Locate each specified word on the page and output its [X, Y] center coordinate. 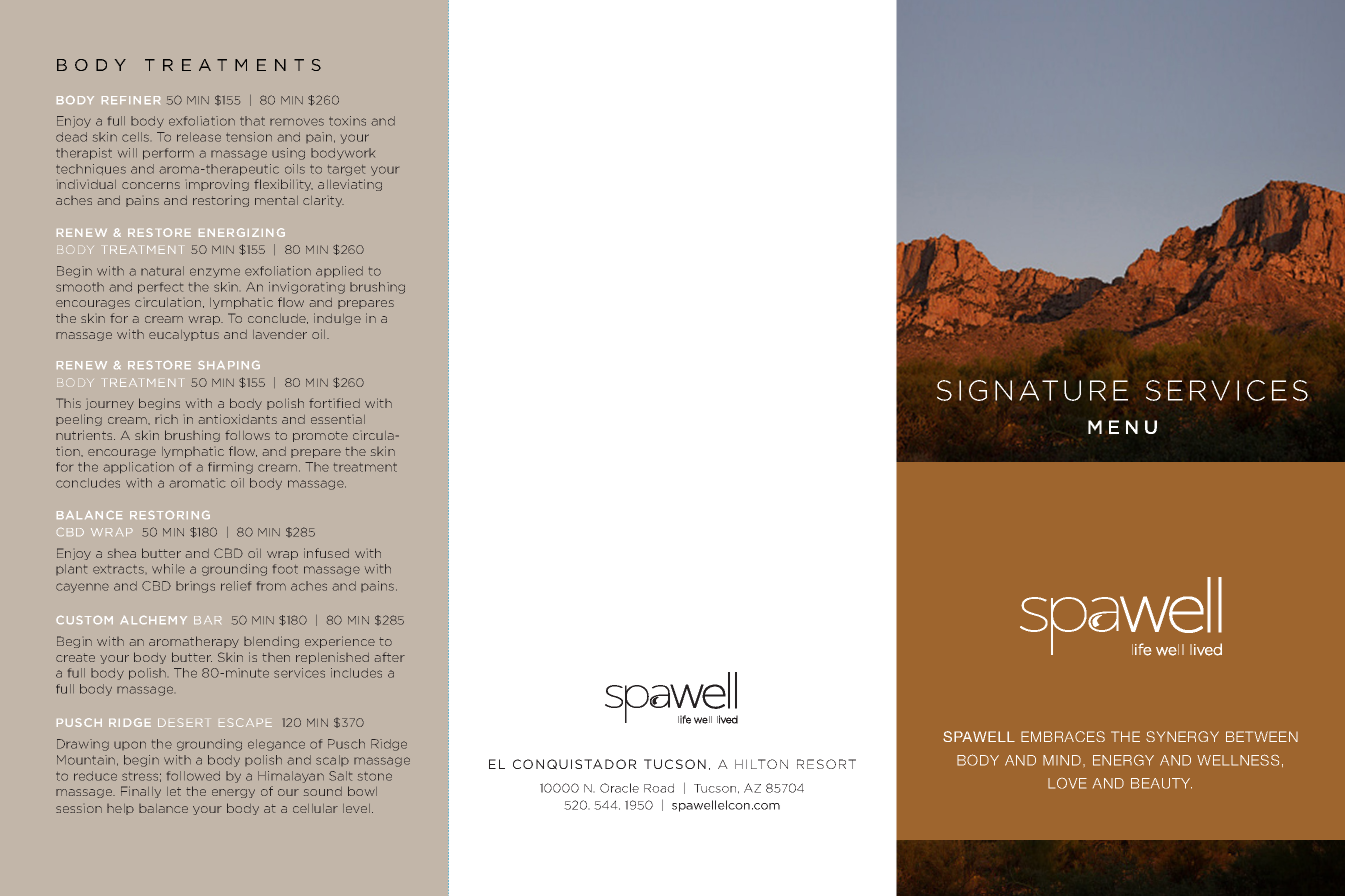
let [174, 791]
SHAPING [229, 365]
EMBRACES [1063, 736]
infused [326, 553]
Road [659, 788]
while [168, 569]
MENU [1122, 427]
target [346, 170]
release [199, 137]
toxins [347, 121]
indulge [337, 319]
